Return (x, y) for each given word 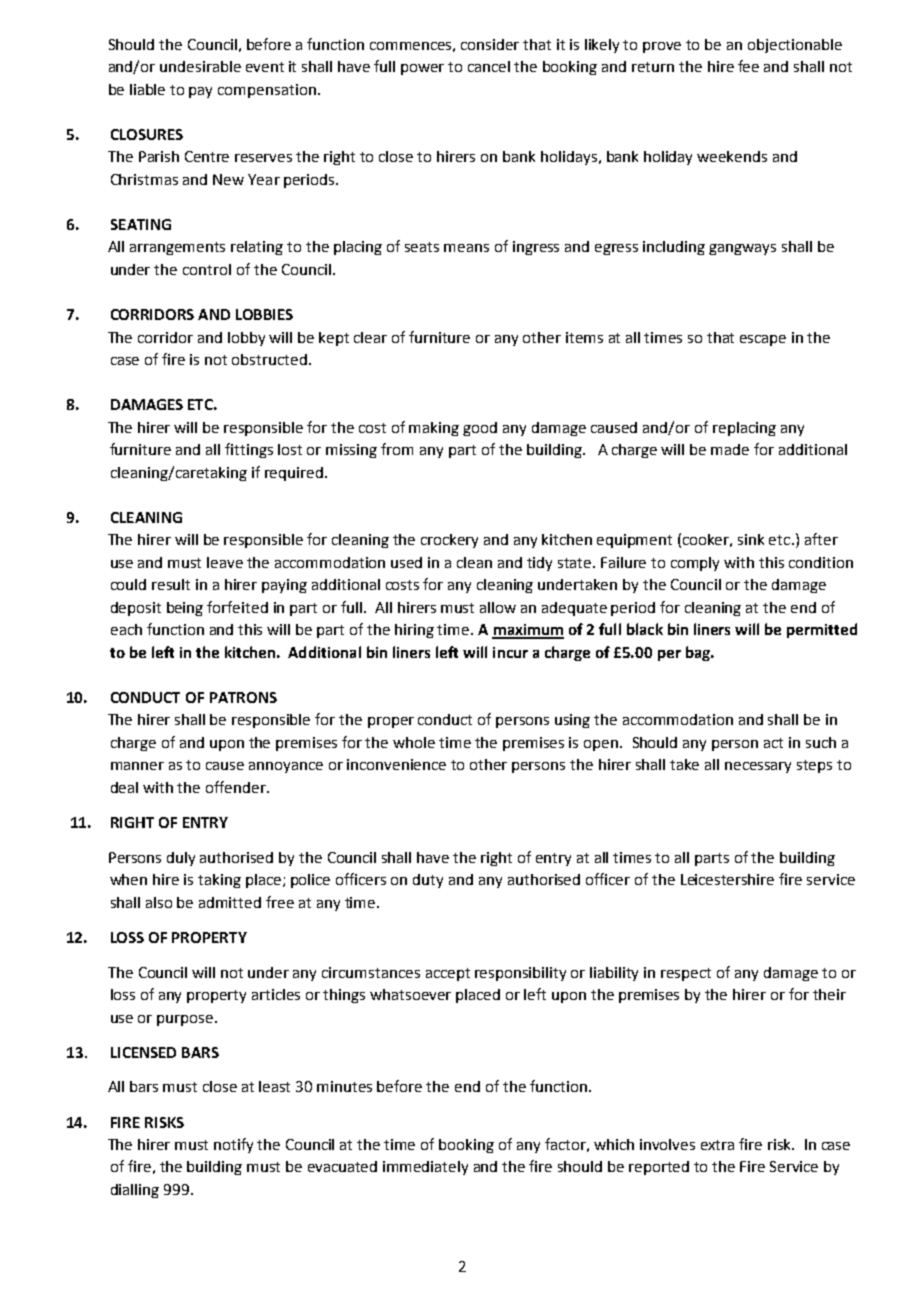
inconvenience (396, 764)
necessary (758, 767)
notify (233, 1145)
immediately (425, 1168)
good (480, 429)
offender (237, 787)
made (730, 449)
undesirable (200, 66)
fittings (249, 450)
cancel (489, 66)
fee (748, 66)
